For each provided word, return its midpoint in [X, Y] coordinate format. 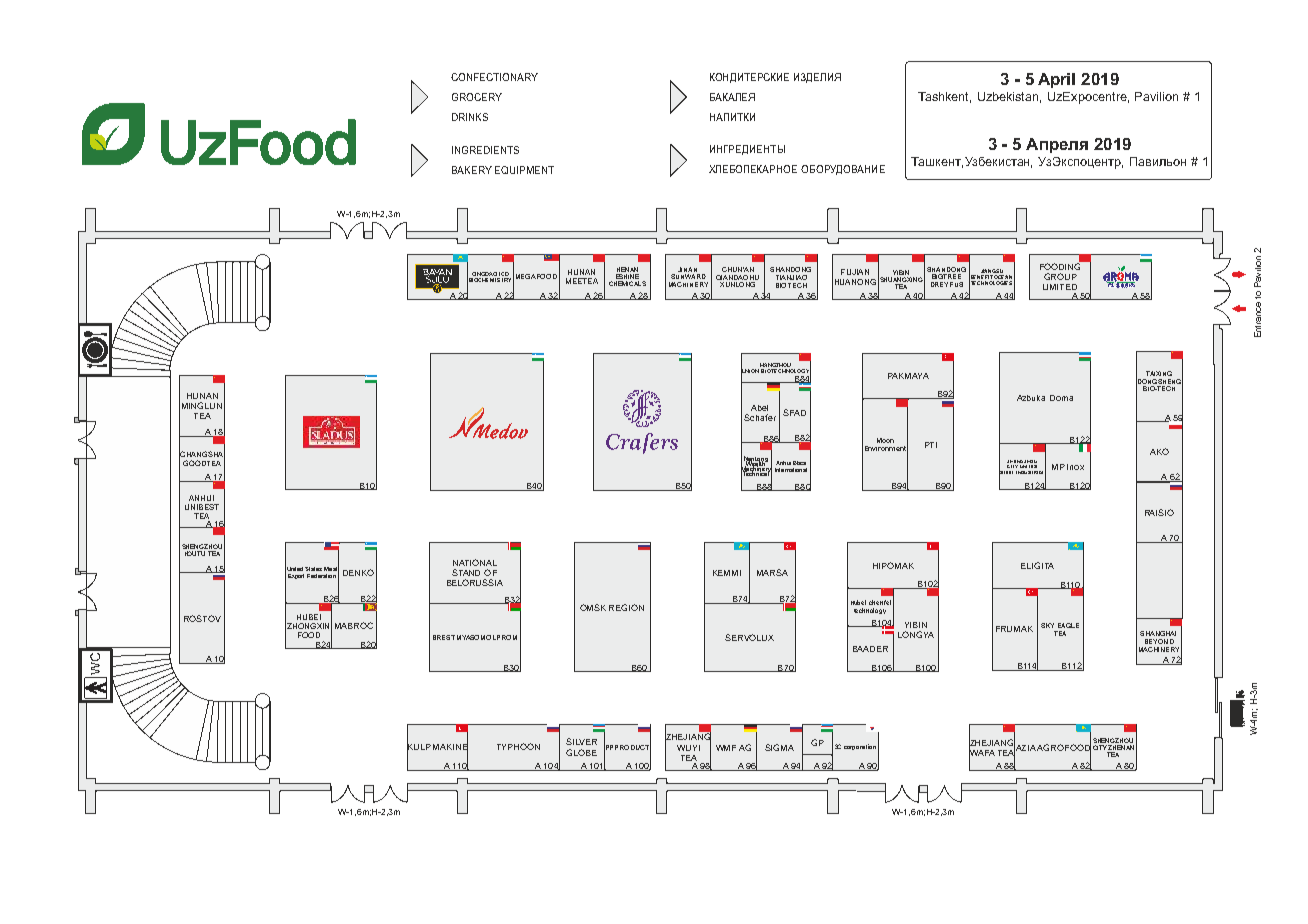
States [313, 569]
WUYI [688, 748]
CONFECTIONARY [494, 77]
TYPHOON [518, 746]
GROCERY [477, 97]
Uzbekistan [1009, 97]
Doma [1061, 398]
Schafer [760, 417]
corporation [860, 747]
